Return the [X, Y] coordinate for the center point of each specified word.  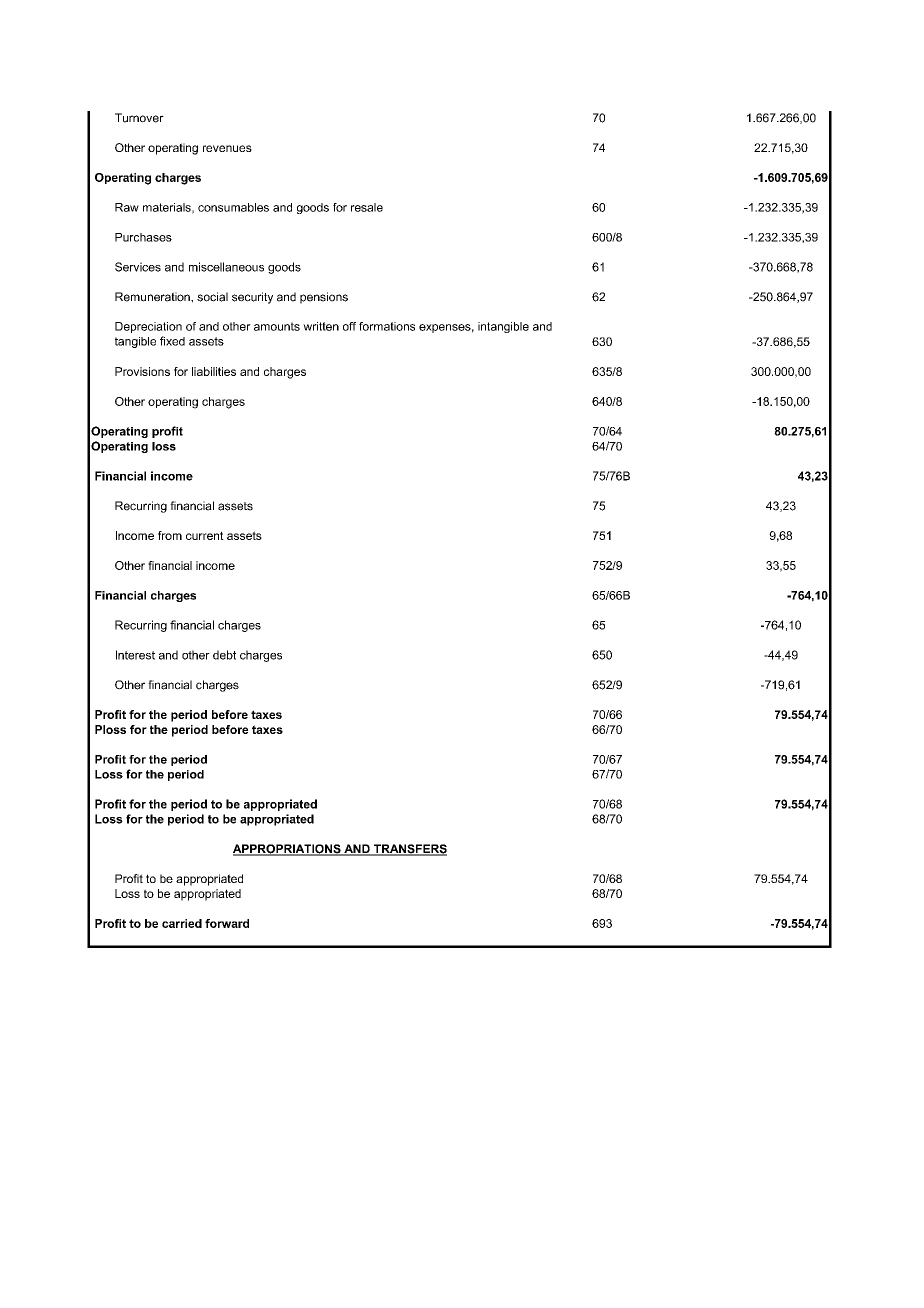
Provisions [142, 371]
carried [182, 923]
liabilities [214, 371]
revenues [227, 148]
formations [387, 326]
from [170, 535]
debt [224, 655]
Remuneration [153, 297]
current [205, 535]
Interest [135, 655]
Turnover [139, 118]
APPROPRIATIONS [288, 850]
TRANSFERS [409, 850]
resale [367, 207]
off [349, 326]
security [252, 298]
